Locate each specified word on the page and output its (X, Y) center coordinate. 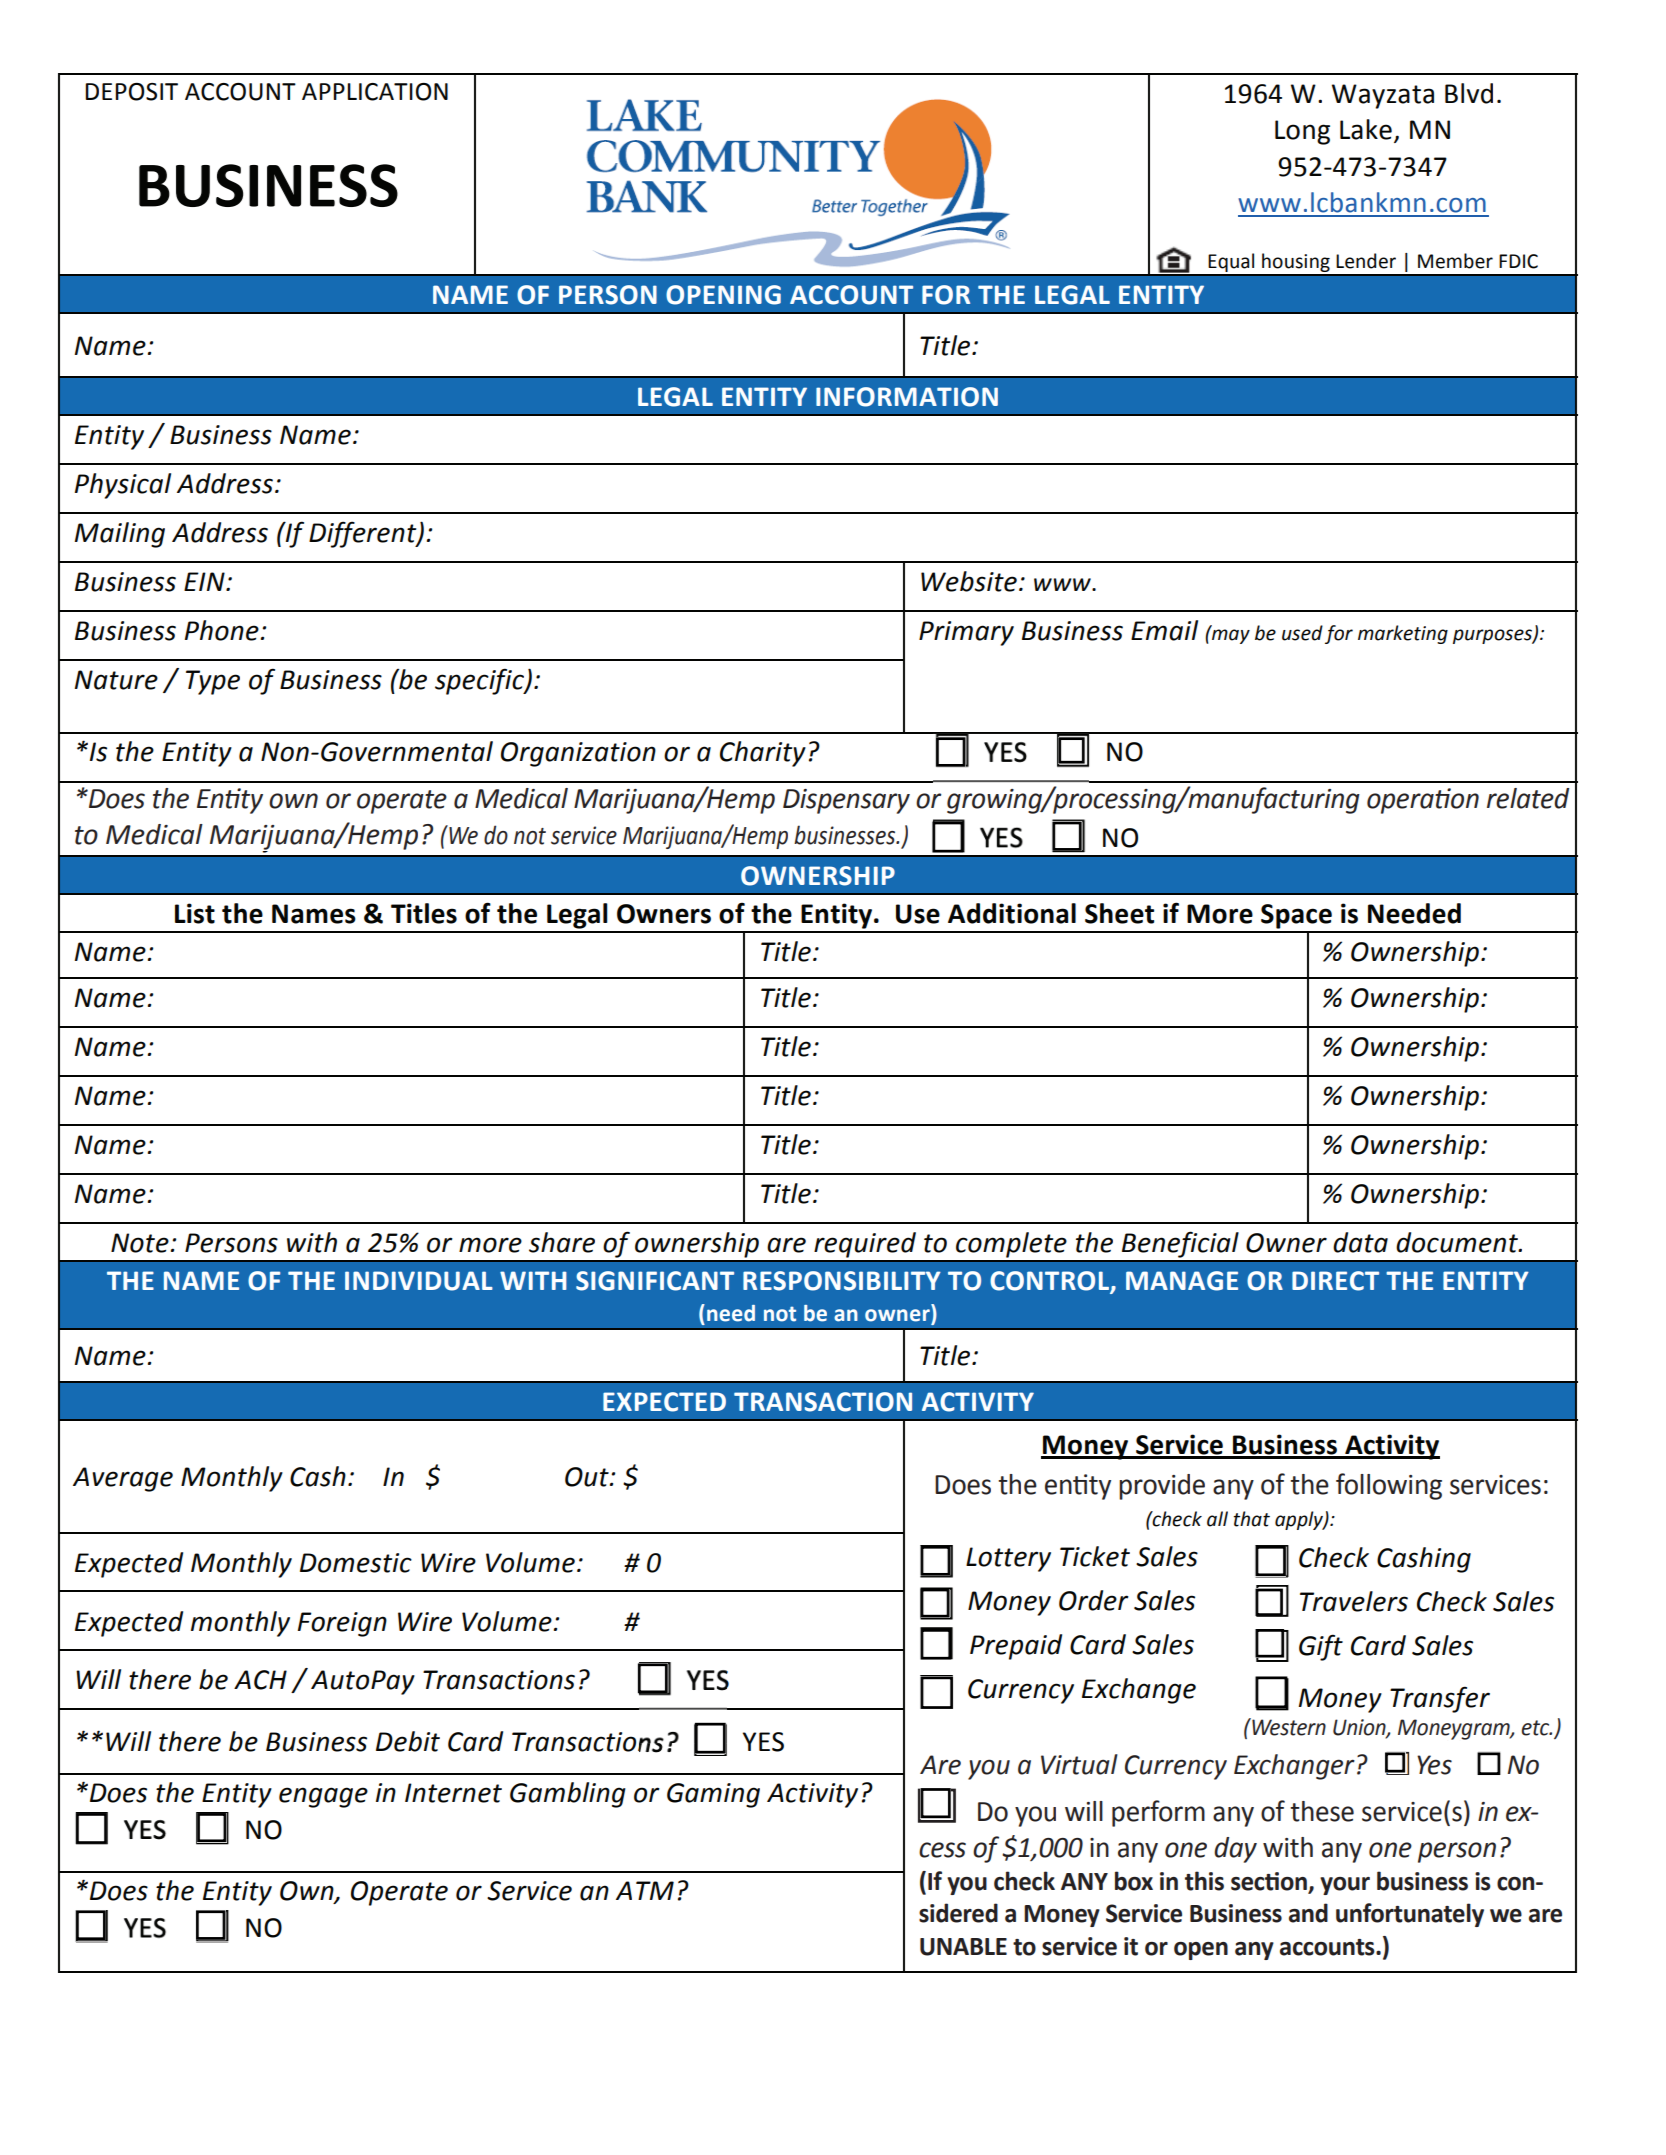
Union (1360, 1728)
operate (402, 802)
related (1528, 798)
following (1389, 1486)
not (530, 836)
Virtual (1079, 1764)
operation (1423, 801)
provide (1162, 1487)
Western (1288, 1727)
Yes (1434, 1765)
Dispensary (846, 801)
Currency (1176, 1767)
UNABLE (963, 1947)
